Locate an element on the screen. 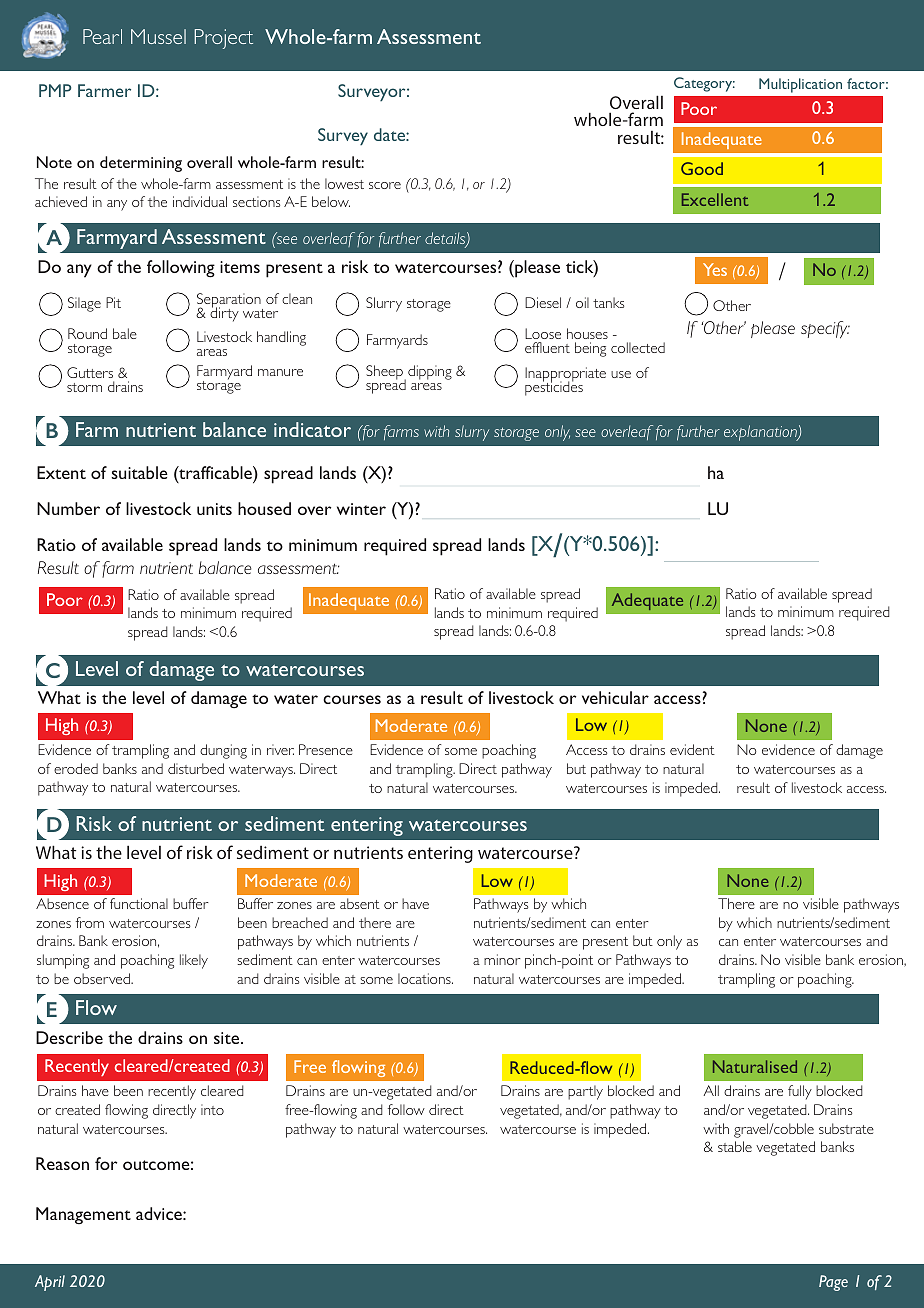 The width and height of the screenshot is (924, 1308). Mussel is located at coordinates (158, 36).
